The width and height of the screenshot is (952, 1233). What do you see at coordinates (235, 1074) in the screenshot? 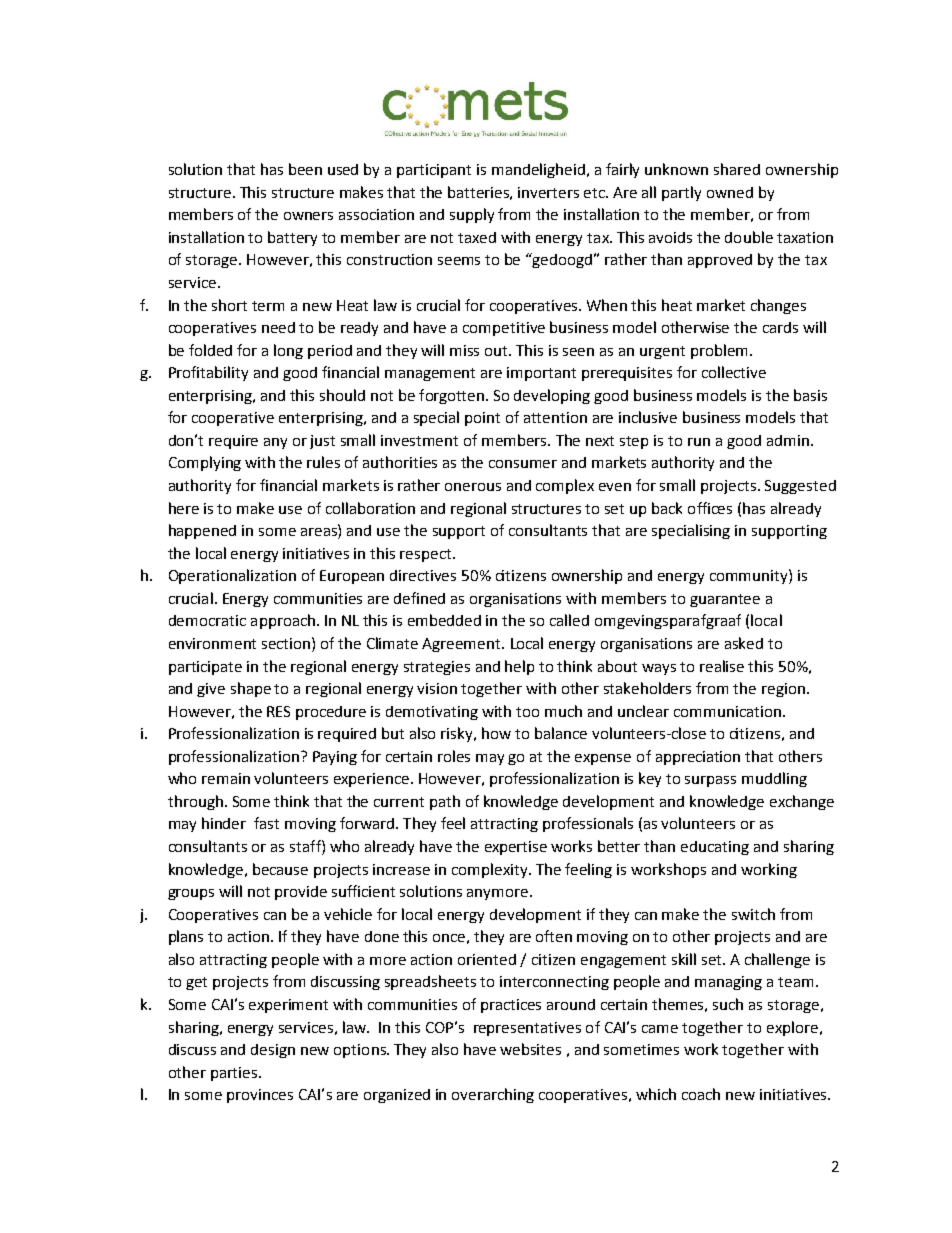
I see `parties` at bounding box center [235, 1074].
